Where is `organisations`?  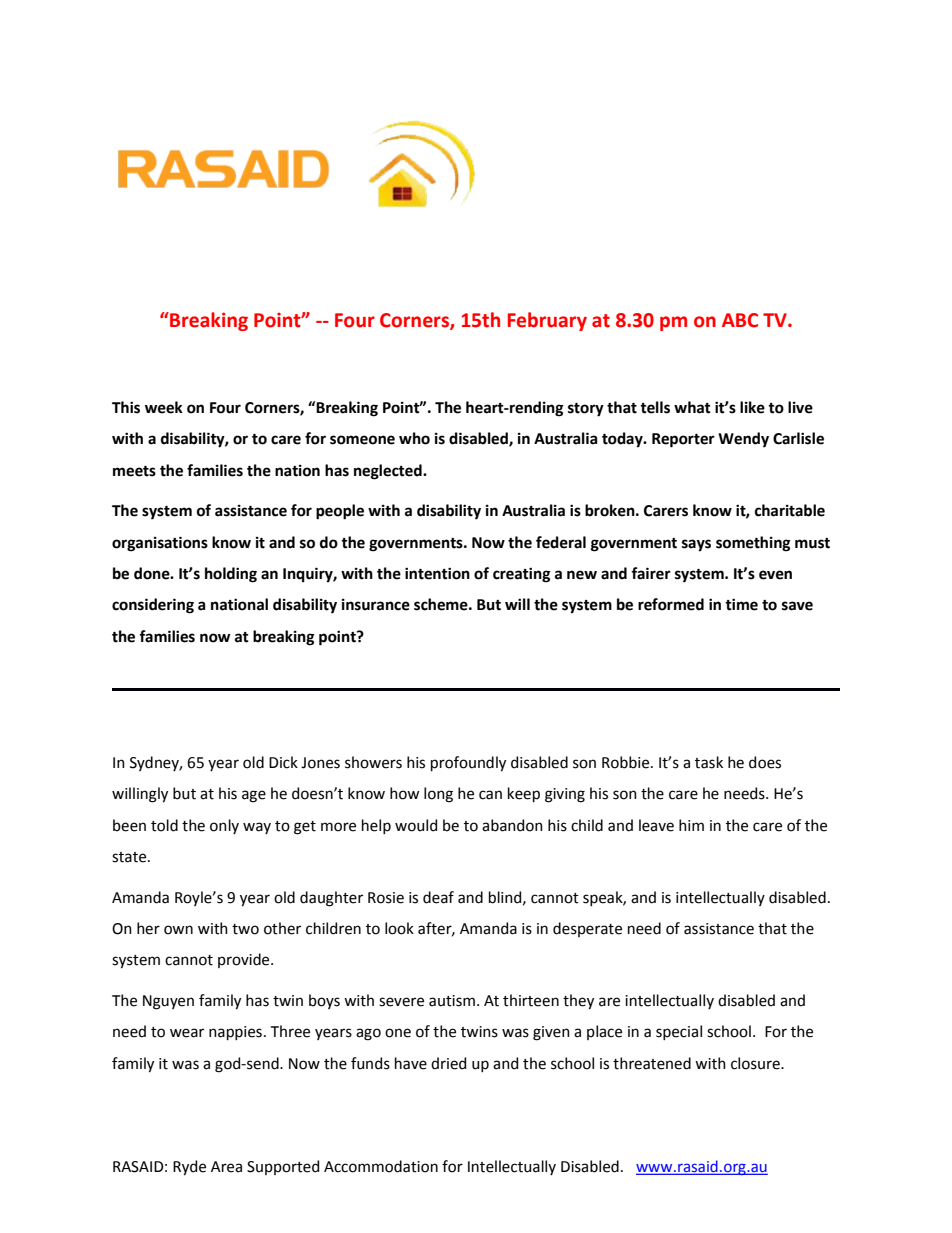 organisations is located at coordinates (160, 544).
